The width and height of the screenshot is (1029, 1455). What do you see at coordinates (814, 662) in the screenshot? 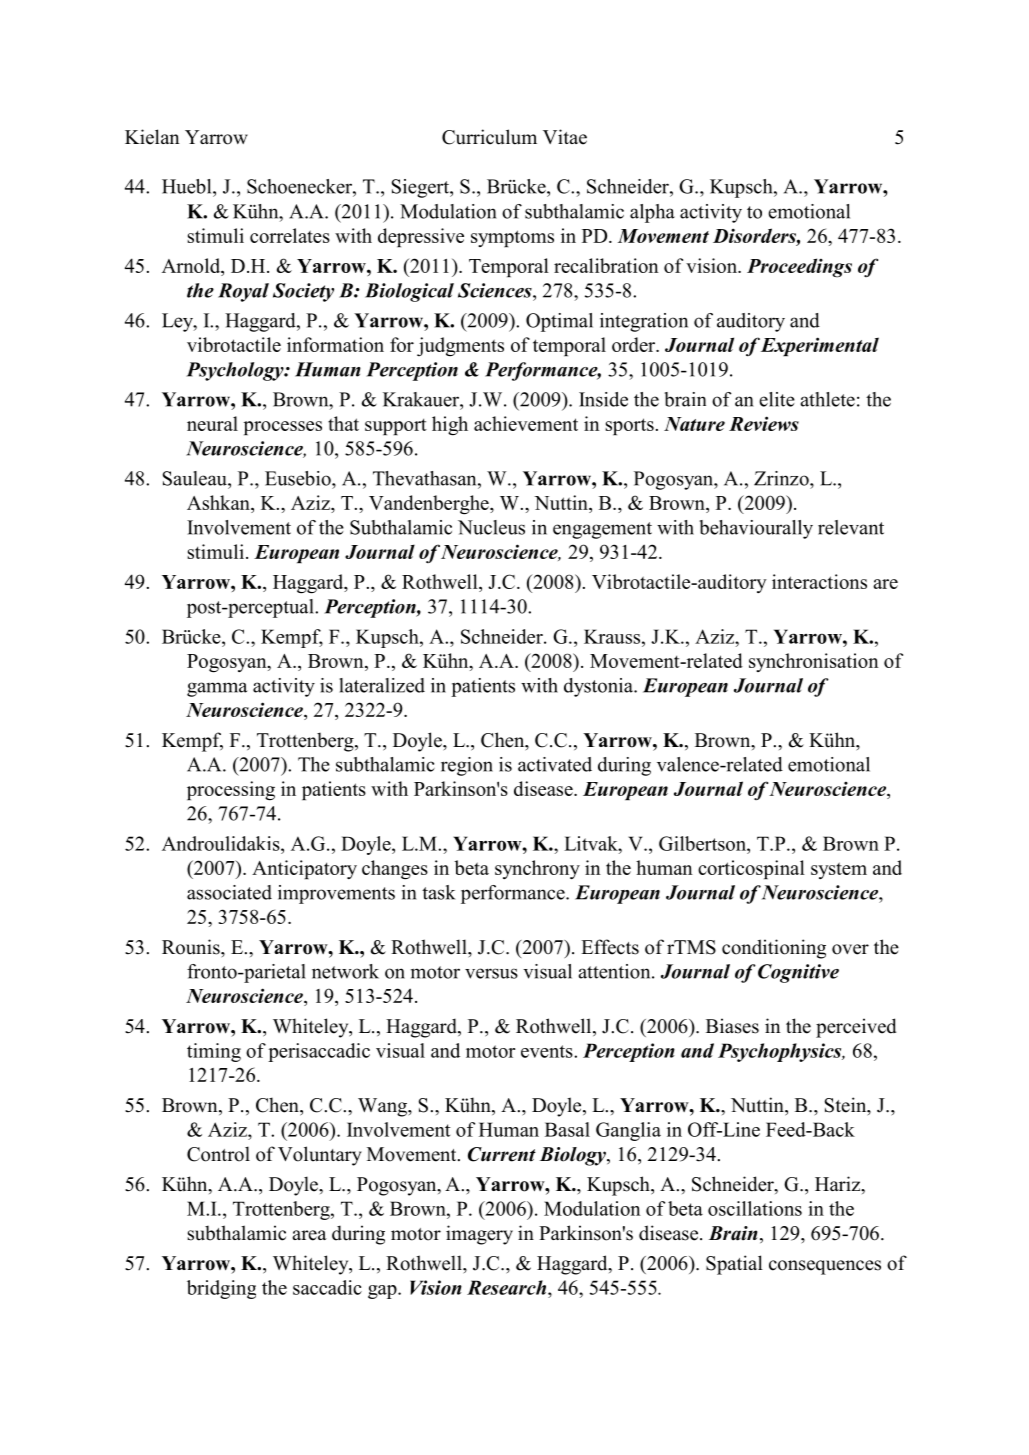
I see `synchronisation` at bounding box center [814, 662].
